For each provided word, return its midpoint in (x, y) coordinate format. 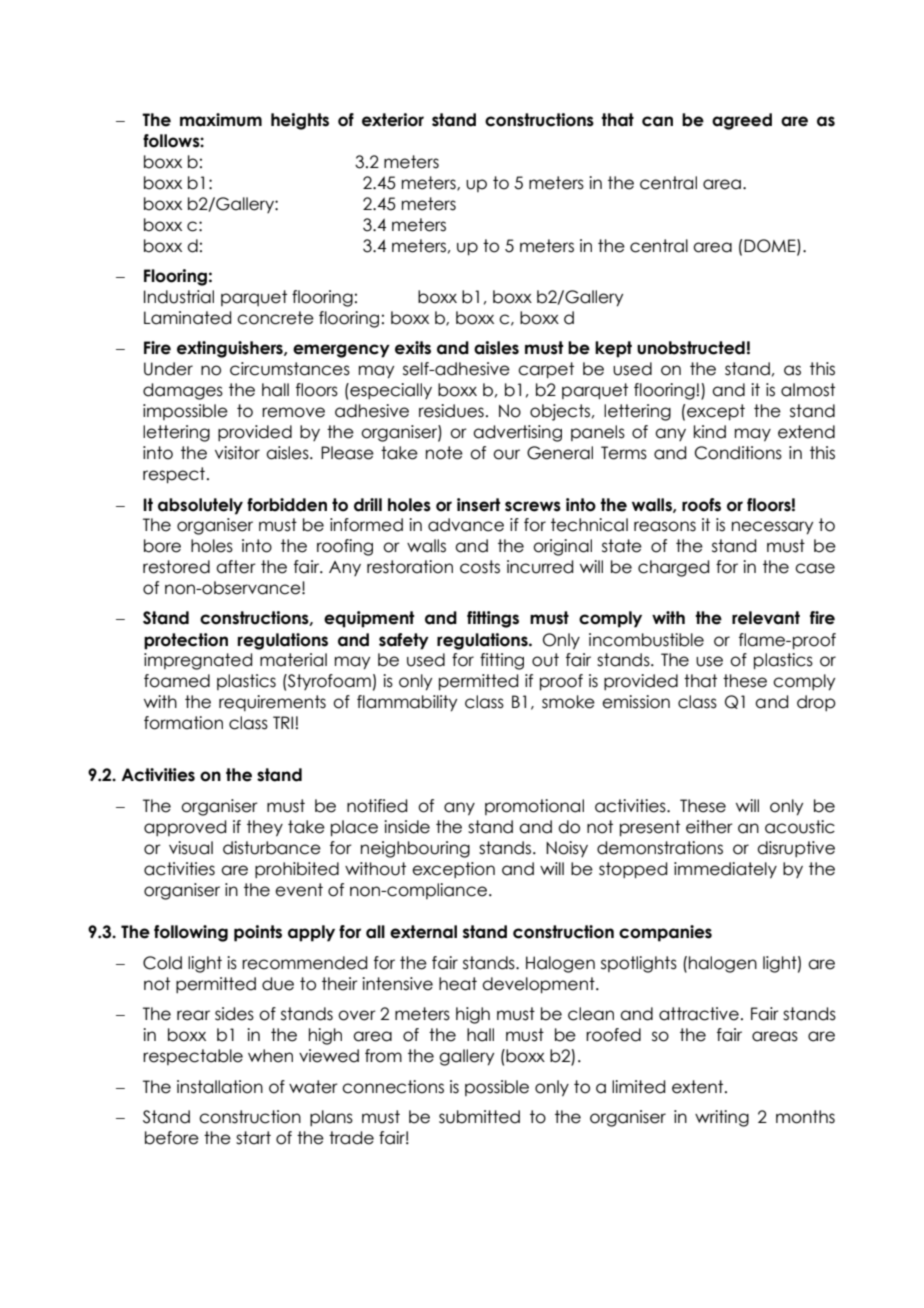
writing (722, 1118)
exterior (393, 120)
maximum (221, 120)
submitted (479, 1117)
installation (220, 1087)
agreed (742, 121)
